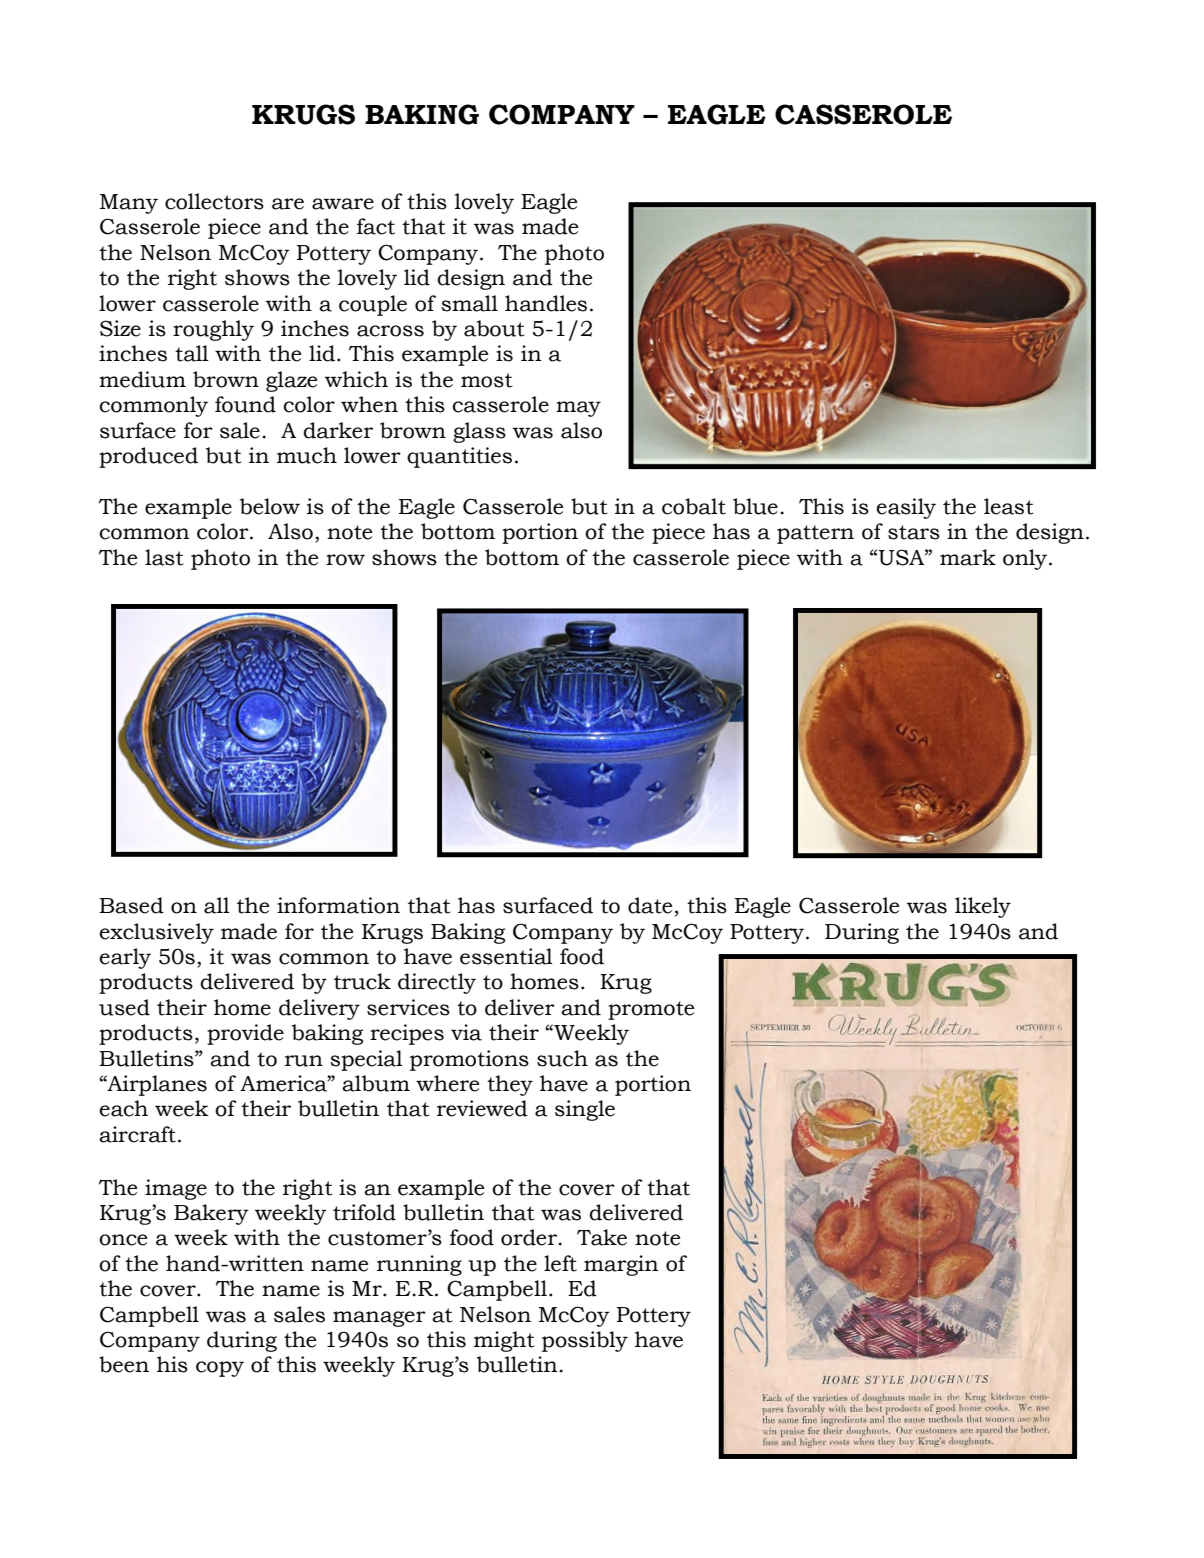 This screenshot has height=1558, width=1204. What do you see at coordinates (214, 201) in the screenshot?
I see `collectors` at bounding box center [214, 201].
